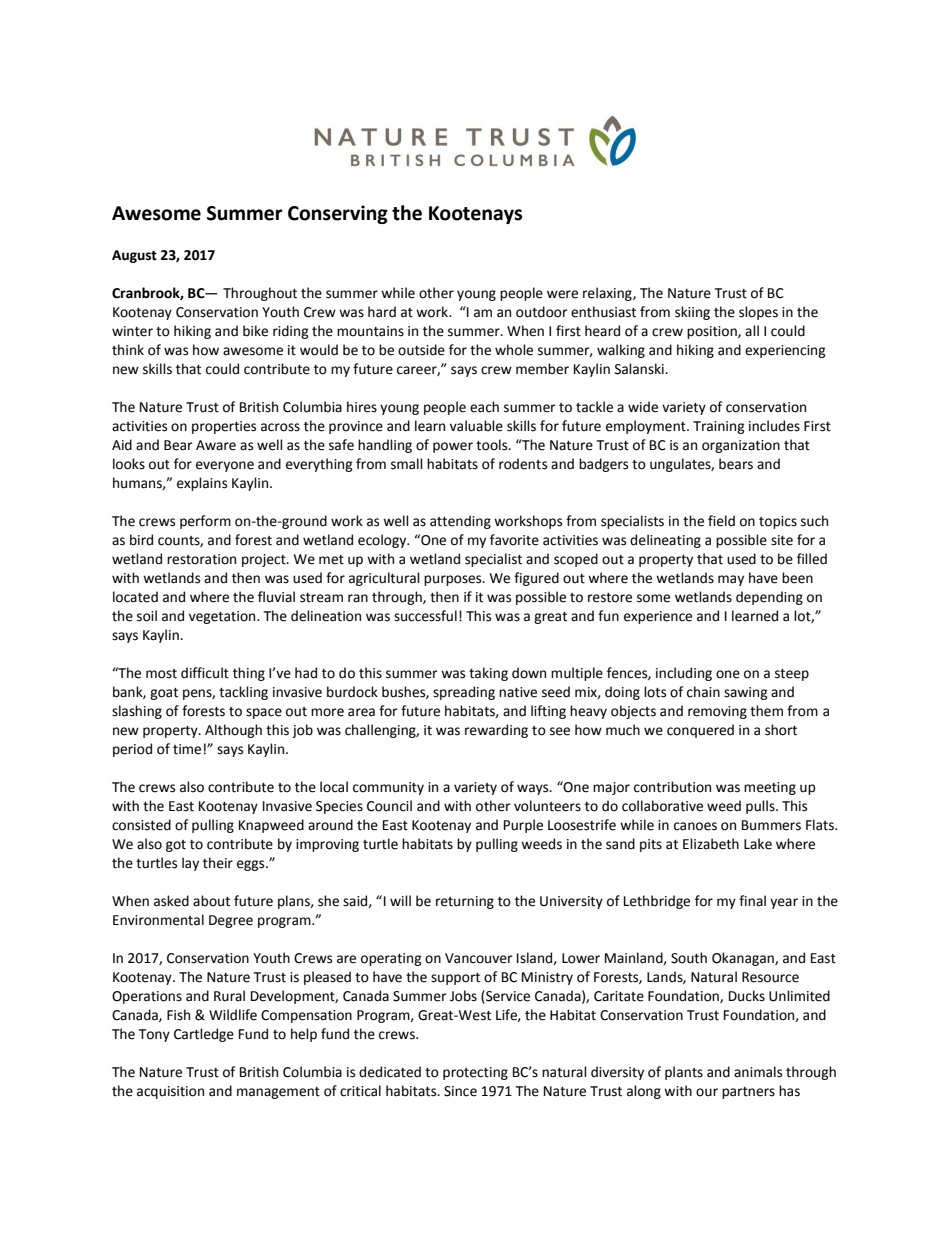 Image resolution: width=952 pixels, height=1233 pixels. Describe the element at coordinates (170, 1092) in the document. I see `acquisition` at that location.
